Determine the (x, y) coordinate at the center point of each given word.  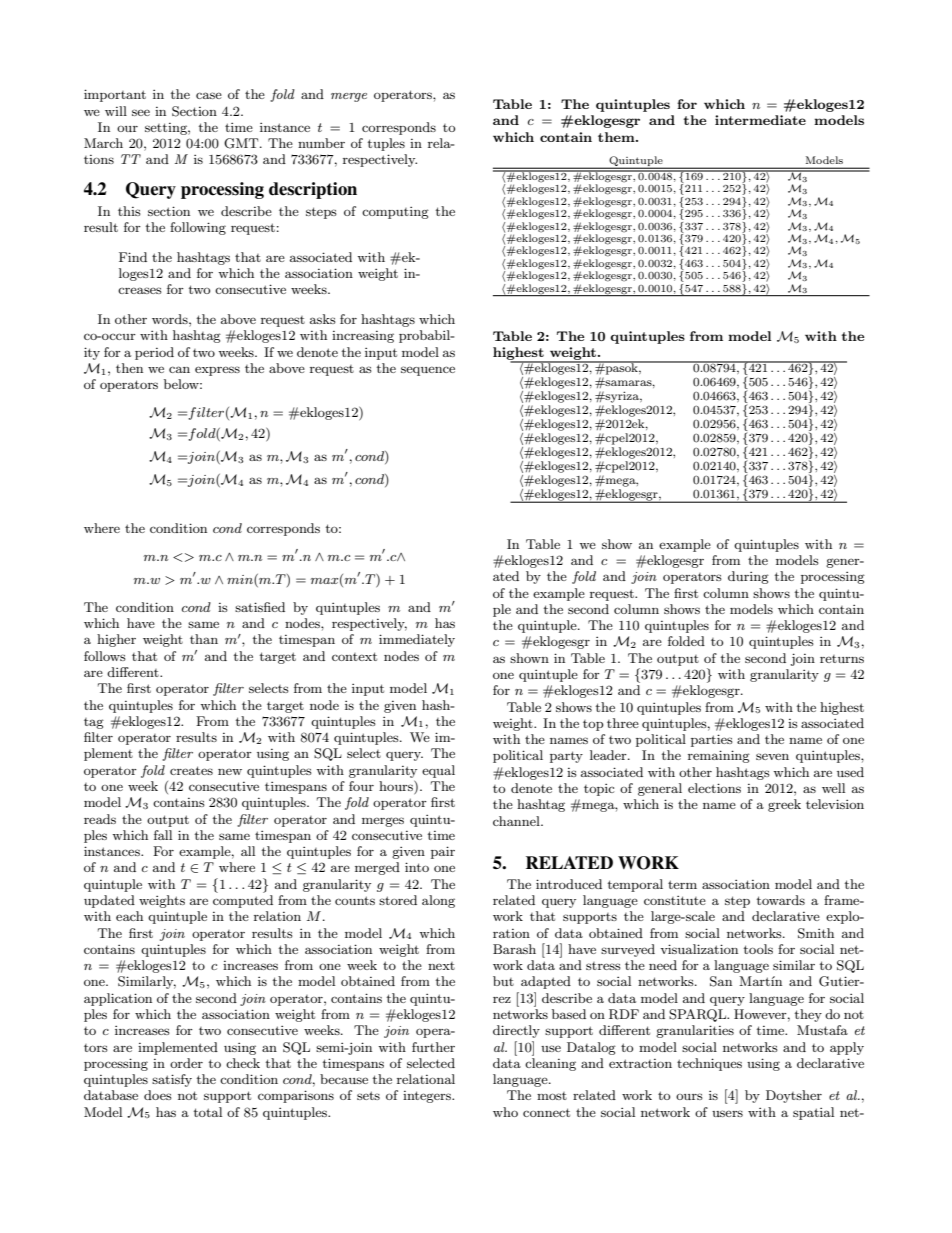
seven (772, 756)
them (617, 137)
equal (438, 771)
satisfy (172, 1080)
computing (395, 213)
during (748, 577)
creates (191, 770)
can (179, 369)
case (209, 95)
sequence (428, 371)
